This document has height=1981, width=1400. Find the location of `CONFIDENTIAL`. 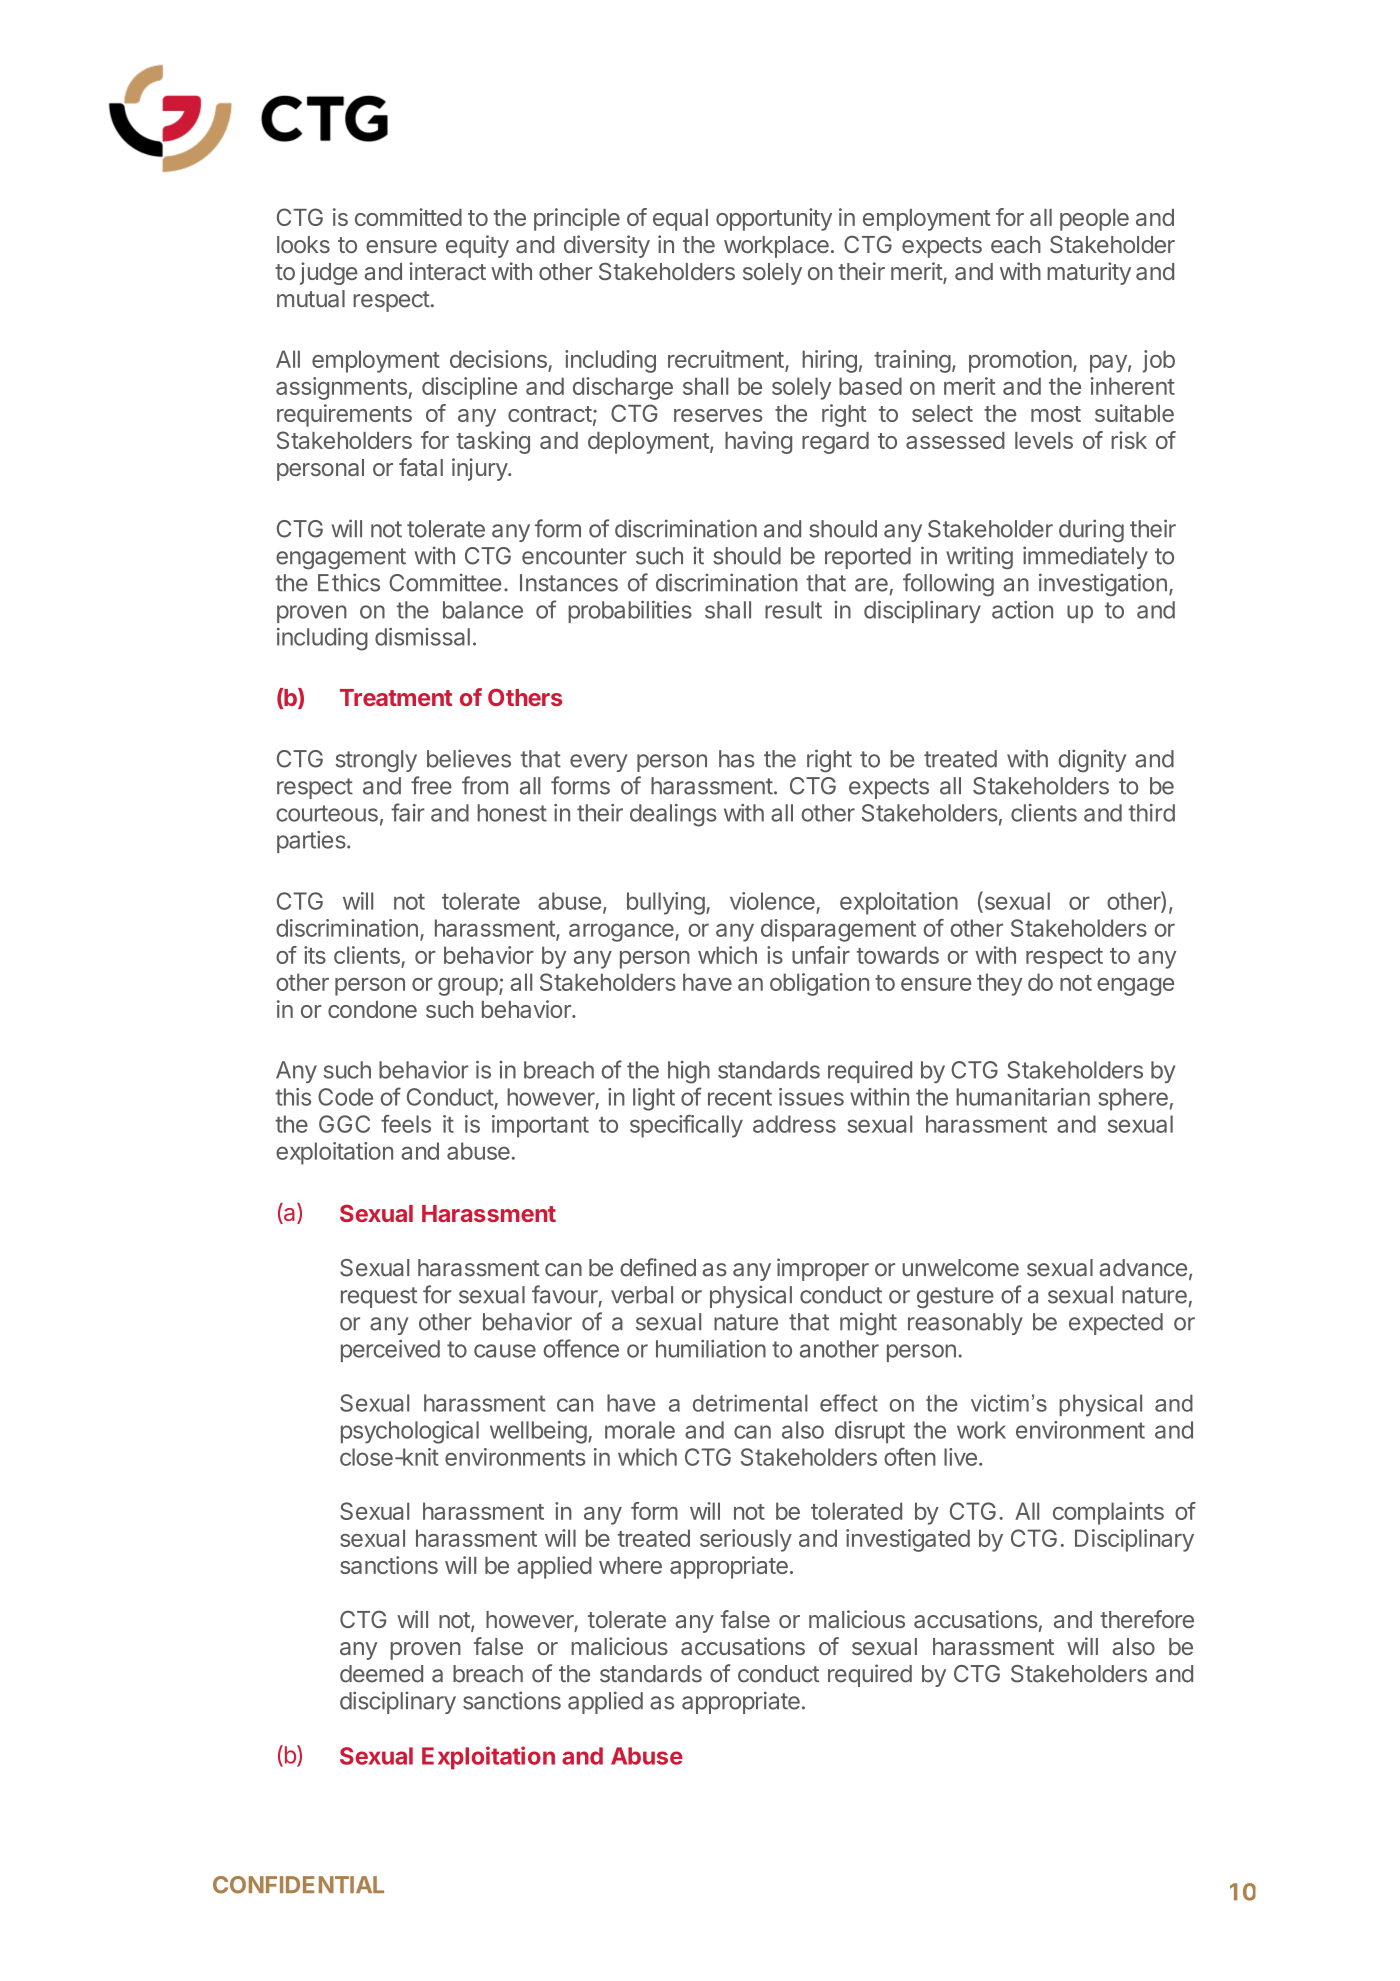

CONFIDENTIAL is located at coordinates (298, 1885).
